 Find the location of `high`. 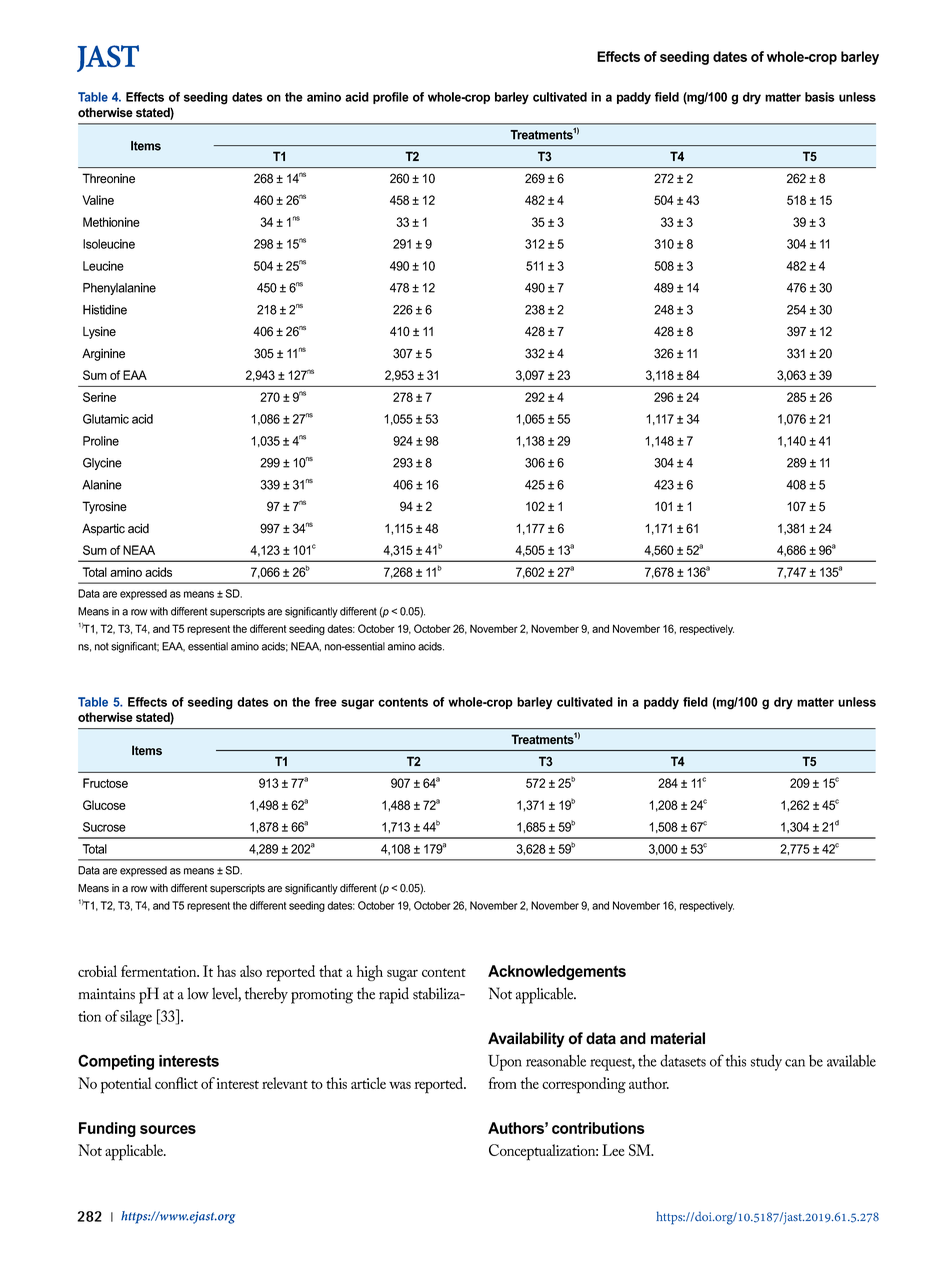

high is located at coordinates (370, 973).
